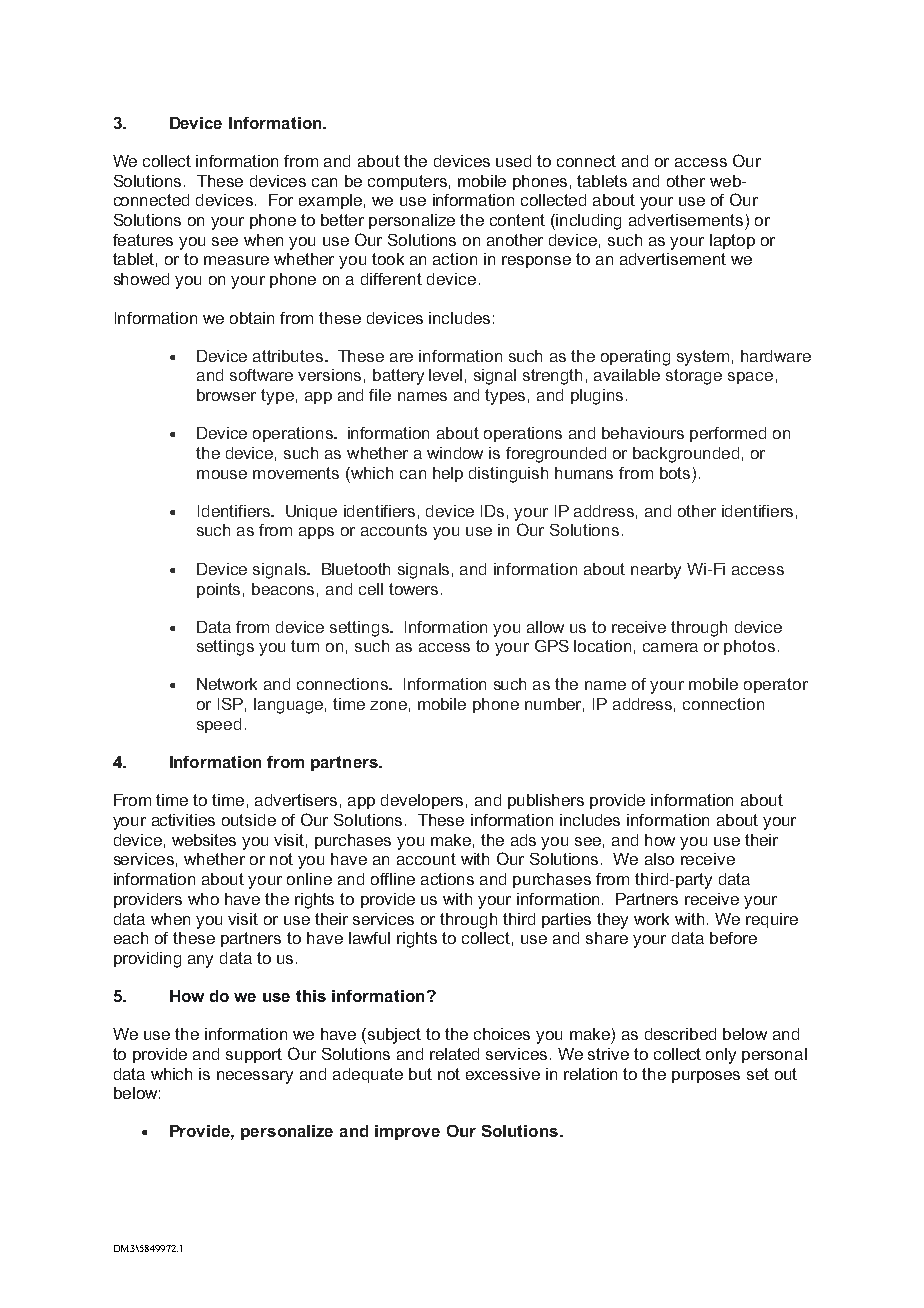  Describe the element at coordinates (222, 474) in the screenshot. I see `mouse` at that location.
